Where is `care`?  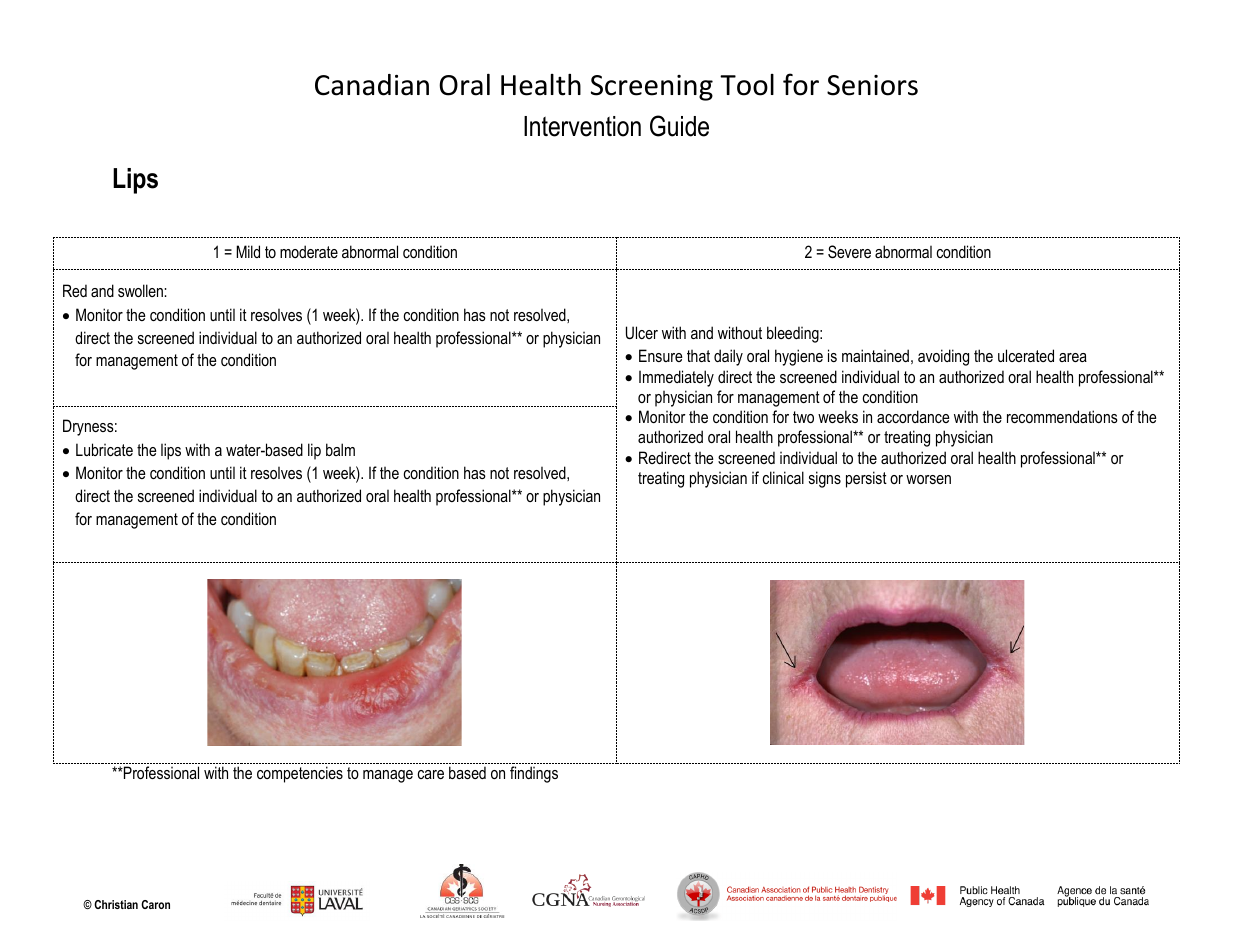 care is located at coordinates (431, 774).
